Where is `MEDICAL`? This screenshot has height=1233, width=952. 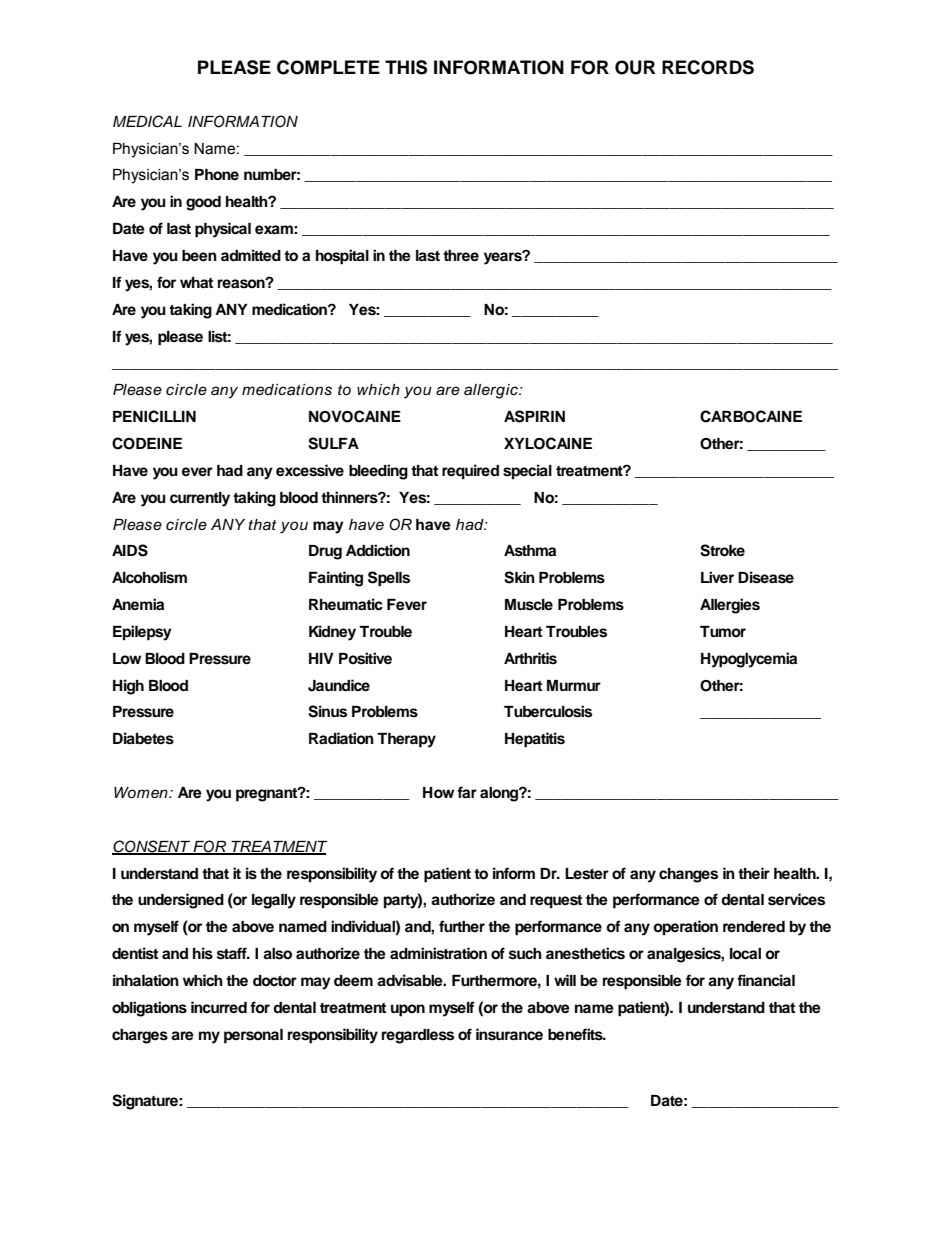 MEDICAL is located at coordinates (147, 121).
